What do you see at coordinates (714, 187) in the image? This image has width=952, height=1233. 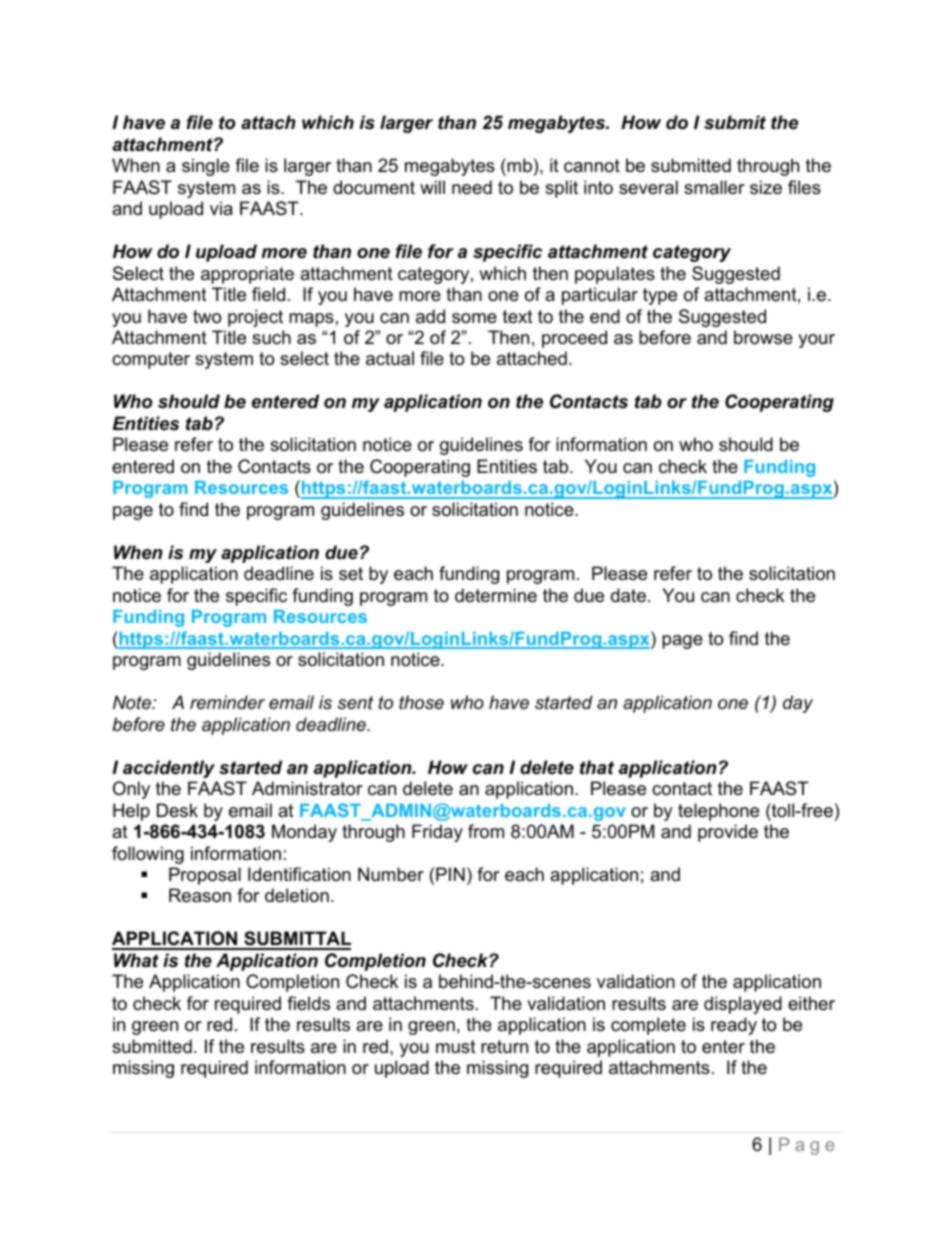 I see `smaller` at bounding box center [714, 187].
